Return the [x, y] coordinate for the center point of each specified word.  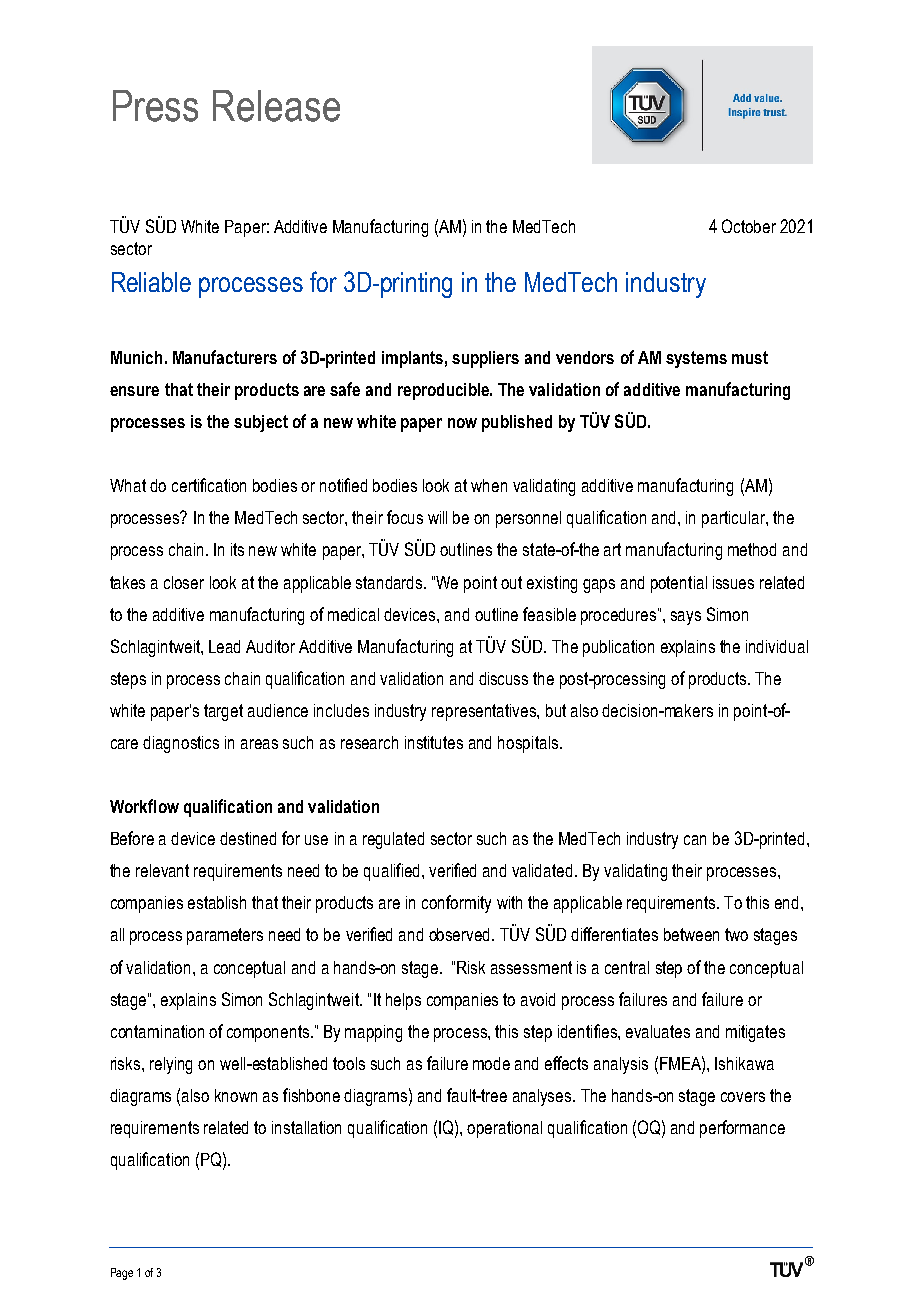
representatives [485, 712]
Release [276, 106]
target [223, 712]
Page [122, 1274]
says [686, 618]
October [749, 226]
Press [155, 106]
